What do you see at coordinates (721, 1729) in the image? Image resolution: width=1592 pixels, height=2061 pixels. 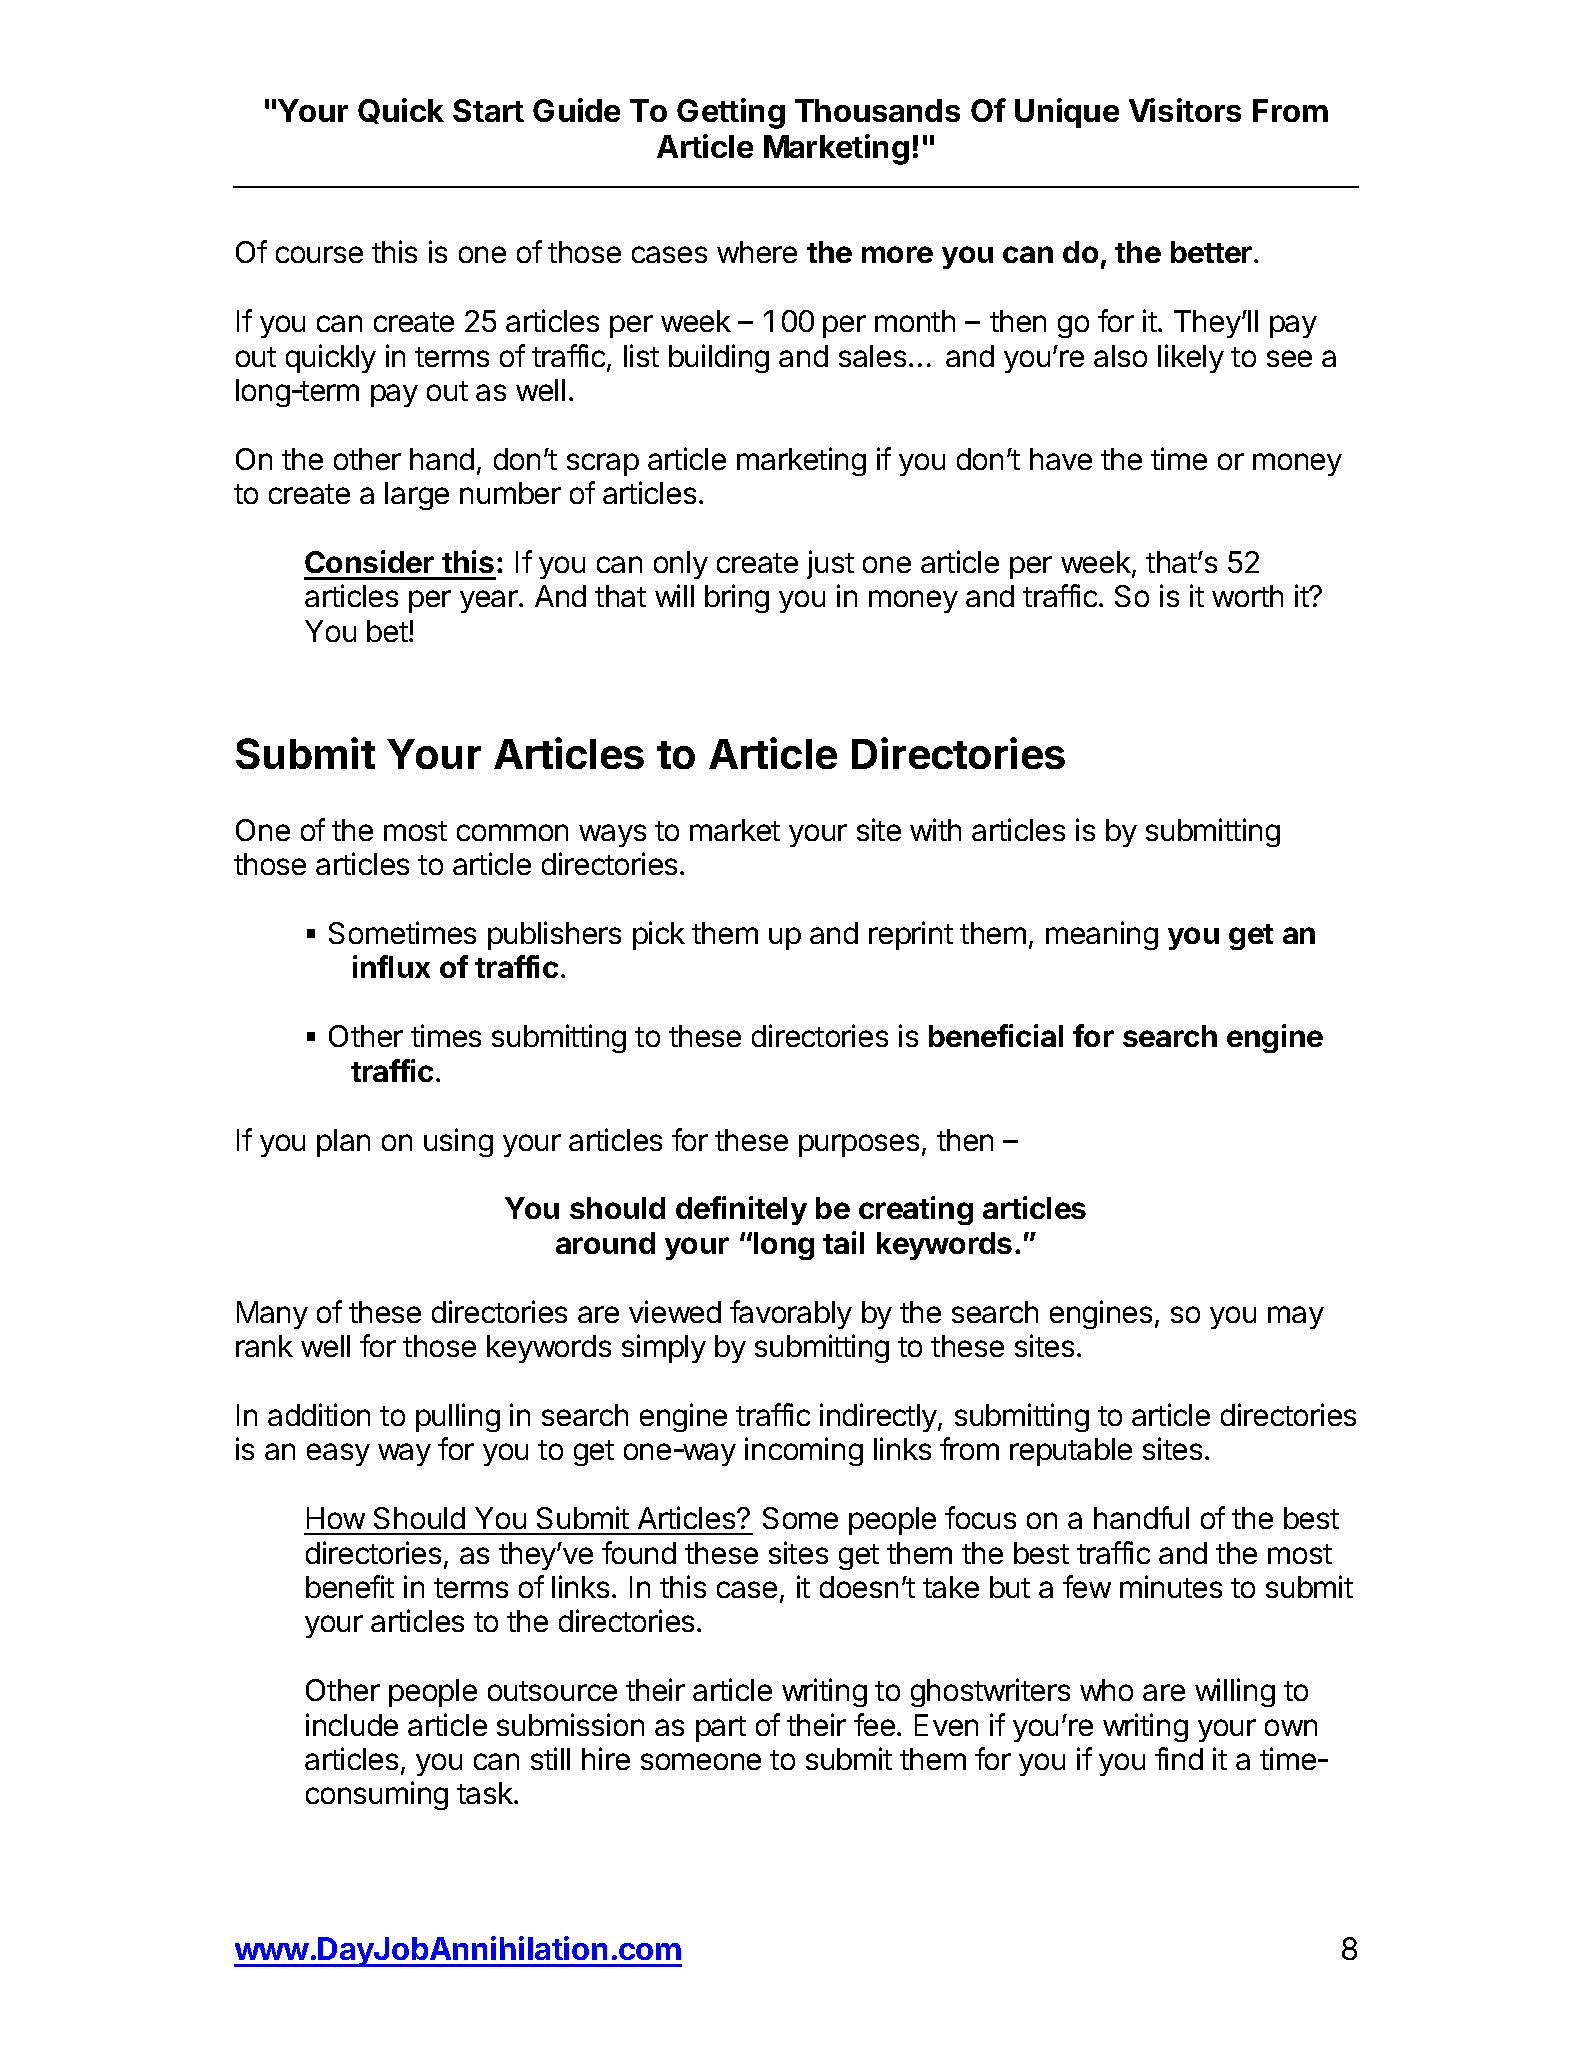 I see `part` at bounding box center [721, 1729].
